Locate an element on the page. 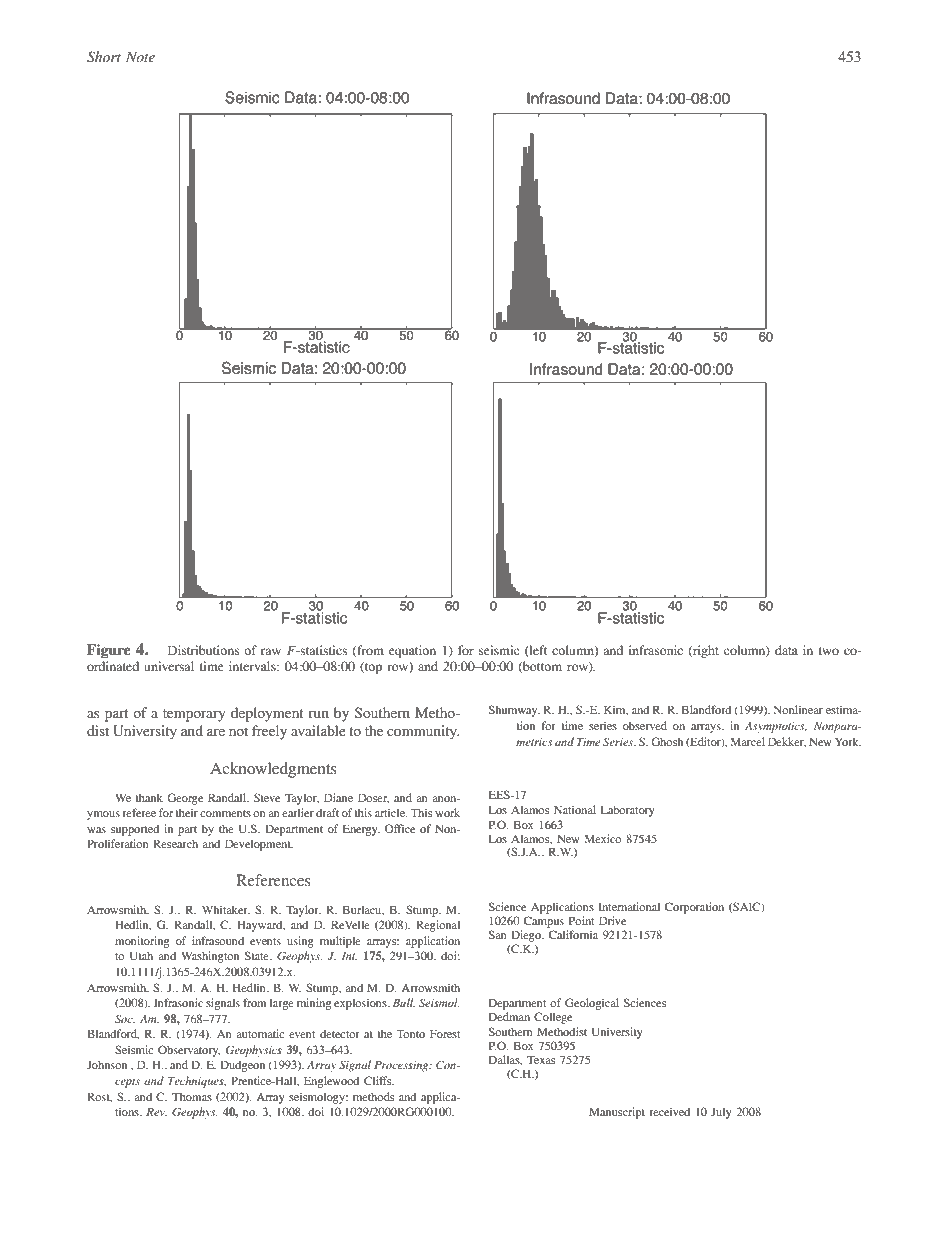 The width and height of the page is (952, 1233). Techniques is located at coordinates (197, 1082).
